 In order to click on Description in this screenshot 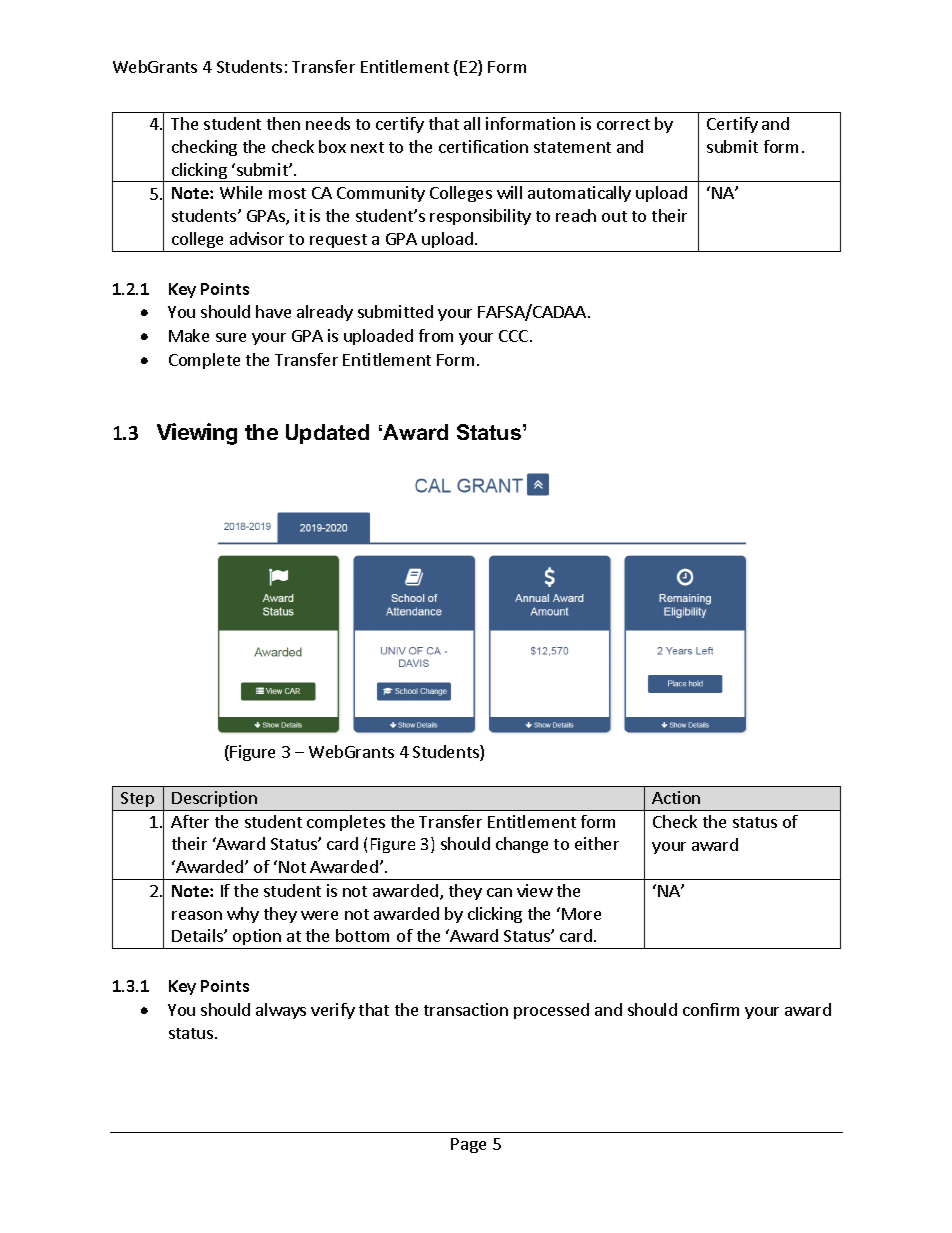, I will do `click(215, 801)`.
